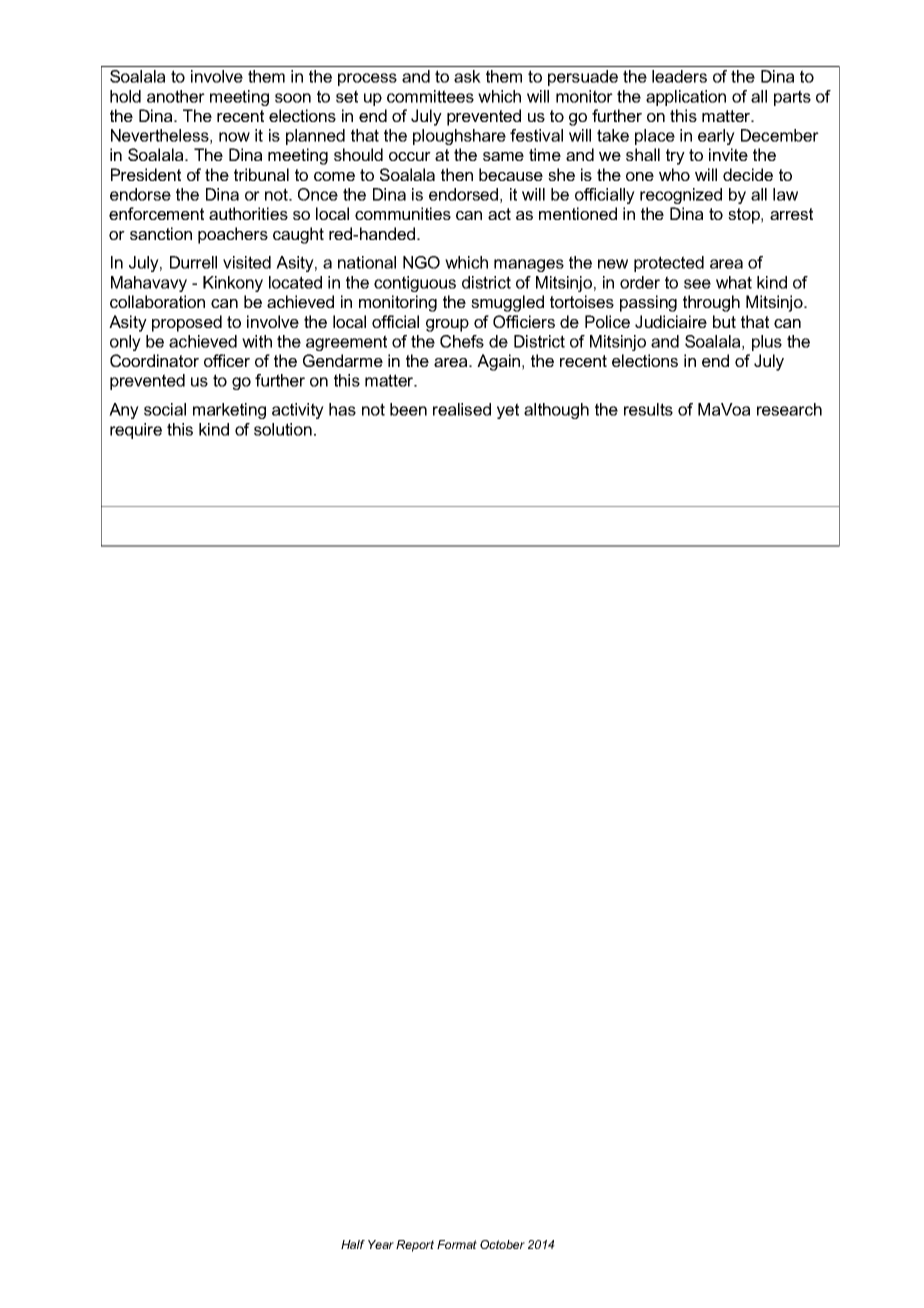  Describe the element at coordinates (176, 96) in the image. I see `another` at that location.
